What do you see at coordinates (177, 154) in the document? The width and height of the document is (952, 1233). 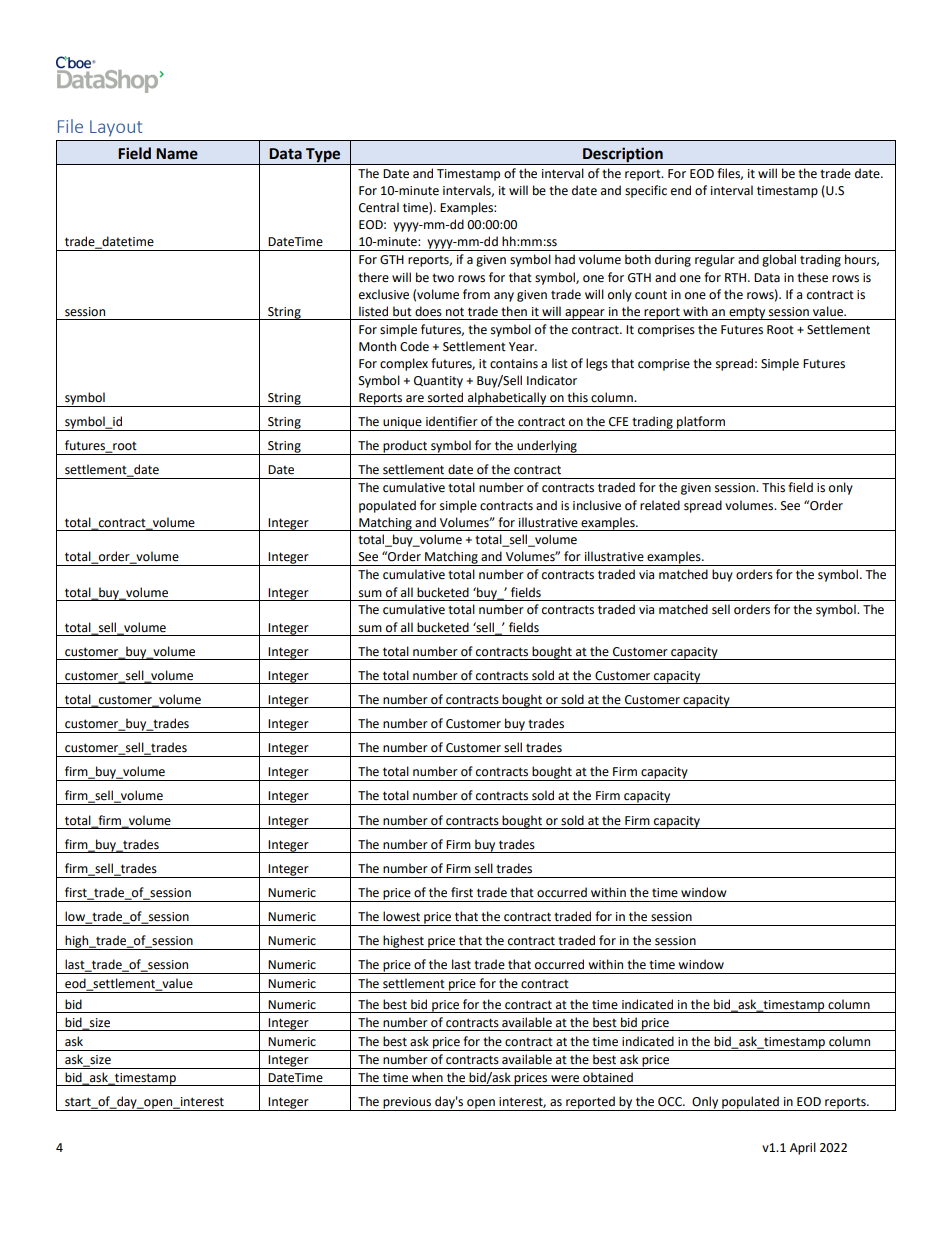 I see `Name` at bounding box center [177, 154].
